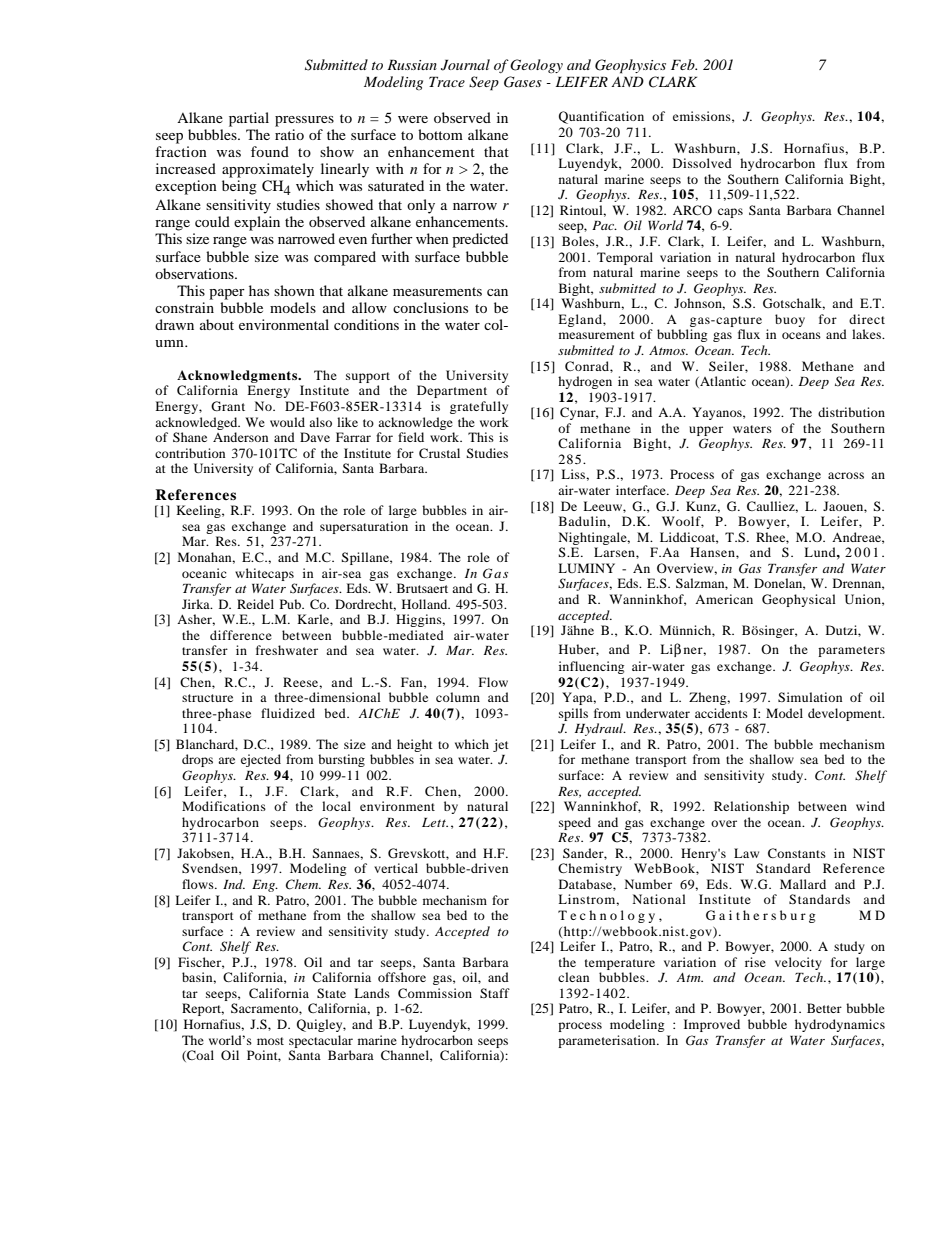 The image size is (952, 1233). What do you see at coordinates (523, 82) in the screenshot?
I see `Gases` at bounding box center [523, 82].
